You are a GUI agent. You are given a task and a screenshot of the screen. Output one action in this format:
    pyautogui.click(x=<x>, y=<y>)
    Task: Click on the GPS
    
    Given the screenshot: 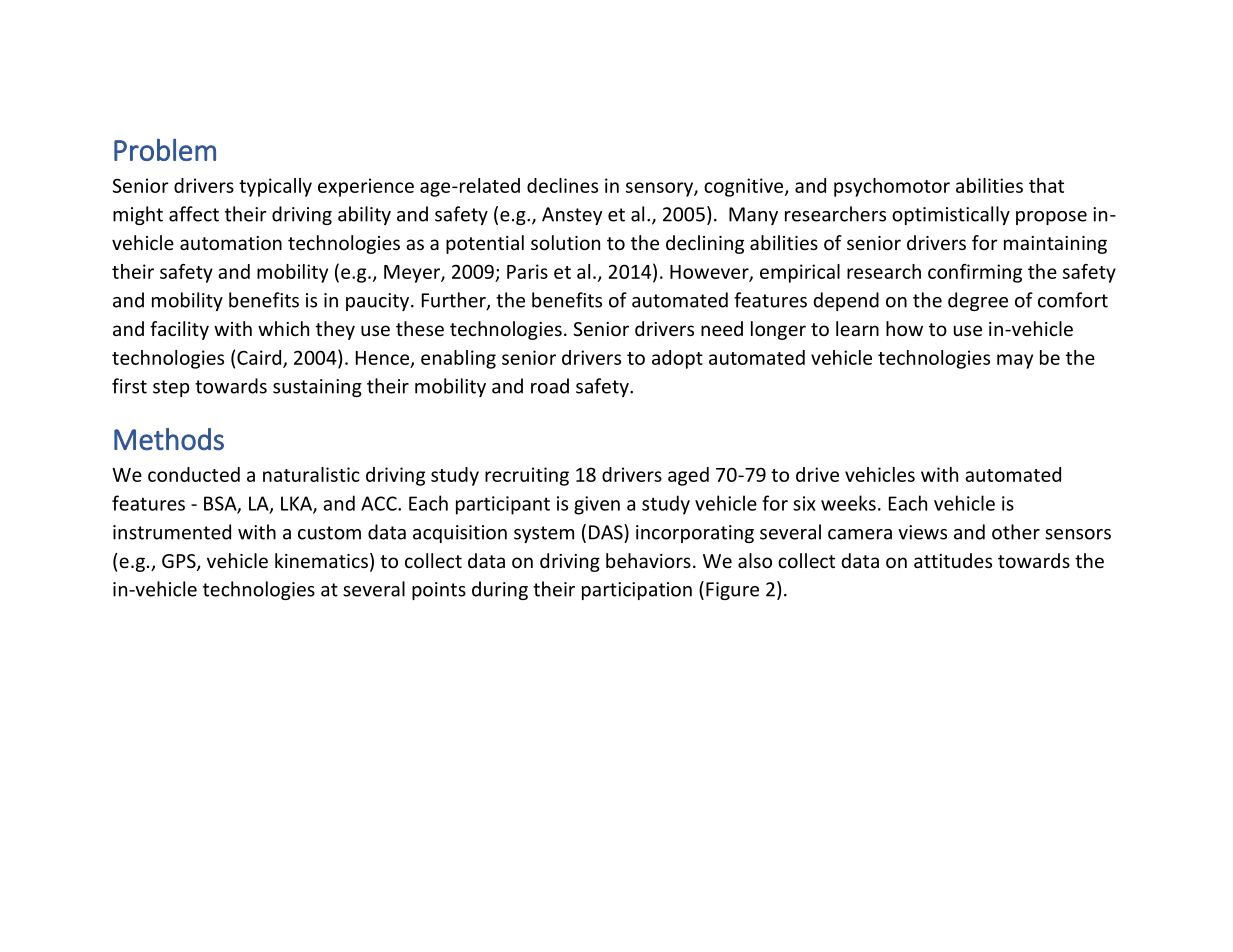 What is the action you would take?
    pyautogui.click(x=180, y=562)
